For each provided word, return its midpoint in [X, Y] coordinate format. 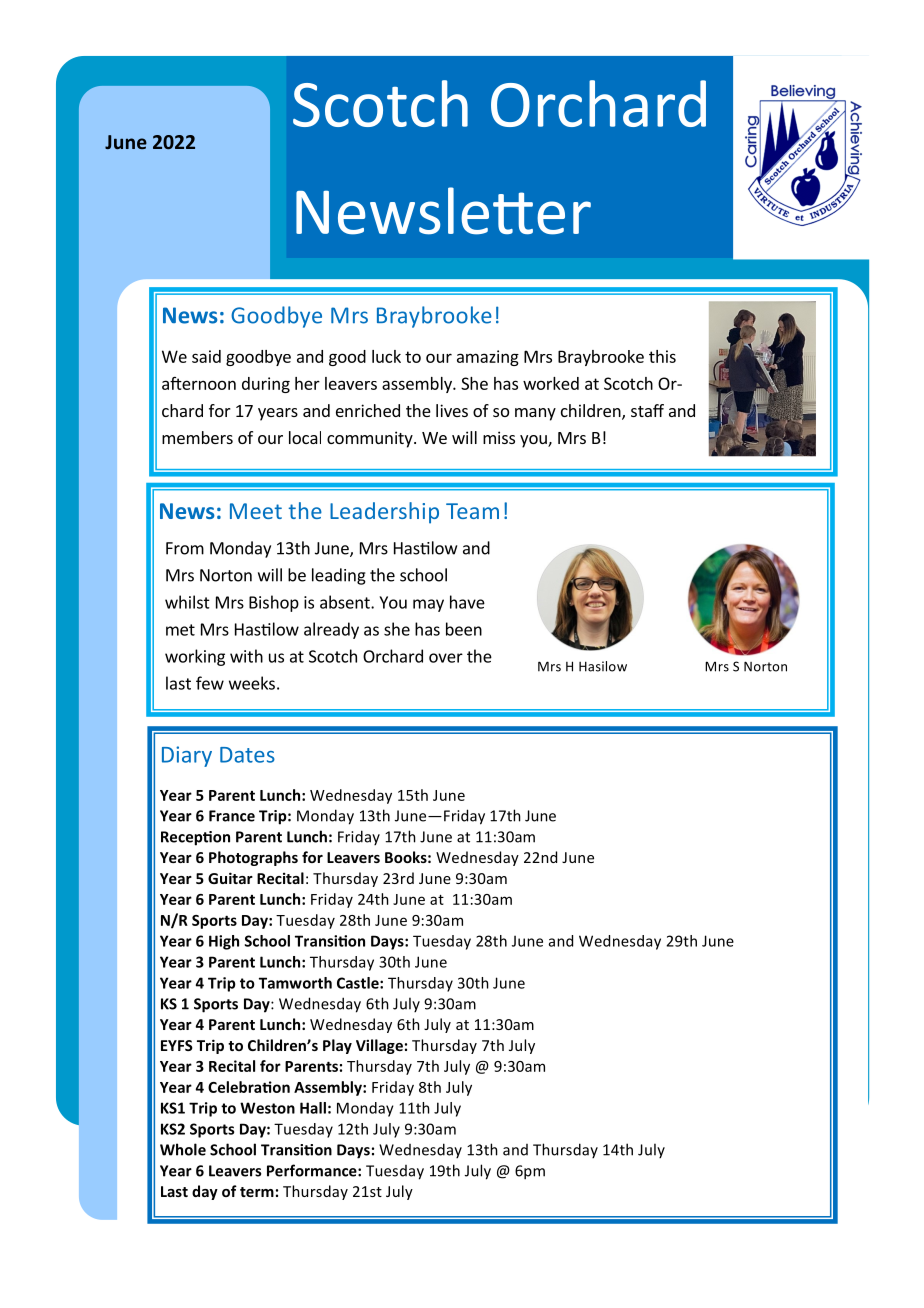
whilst [187, 602]
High [224, 942]
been [464, 629]
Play [337, 1046]
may [428, 605]
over [446, 658]
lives [452, 410]
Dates [247, 755]
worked [551, 383]
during [266, 385]
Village [379, 1046]
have [467, 602]
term [257, 1192]
